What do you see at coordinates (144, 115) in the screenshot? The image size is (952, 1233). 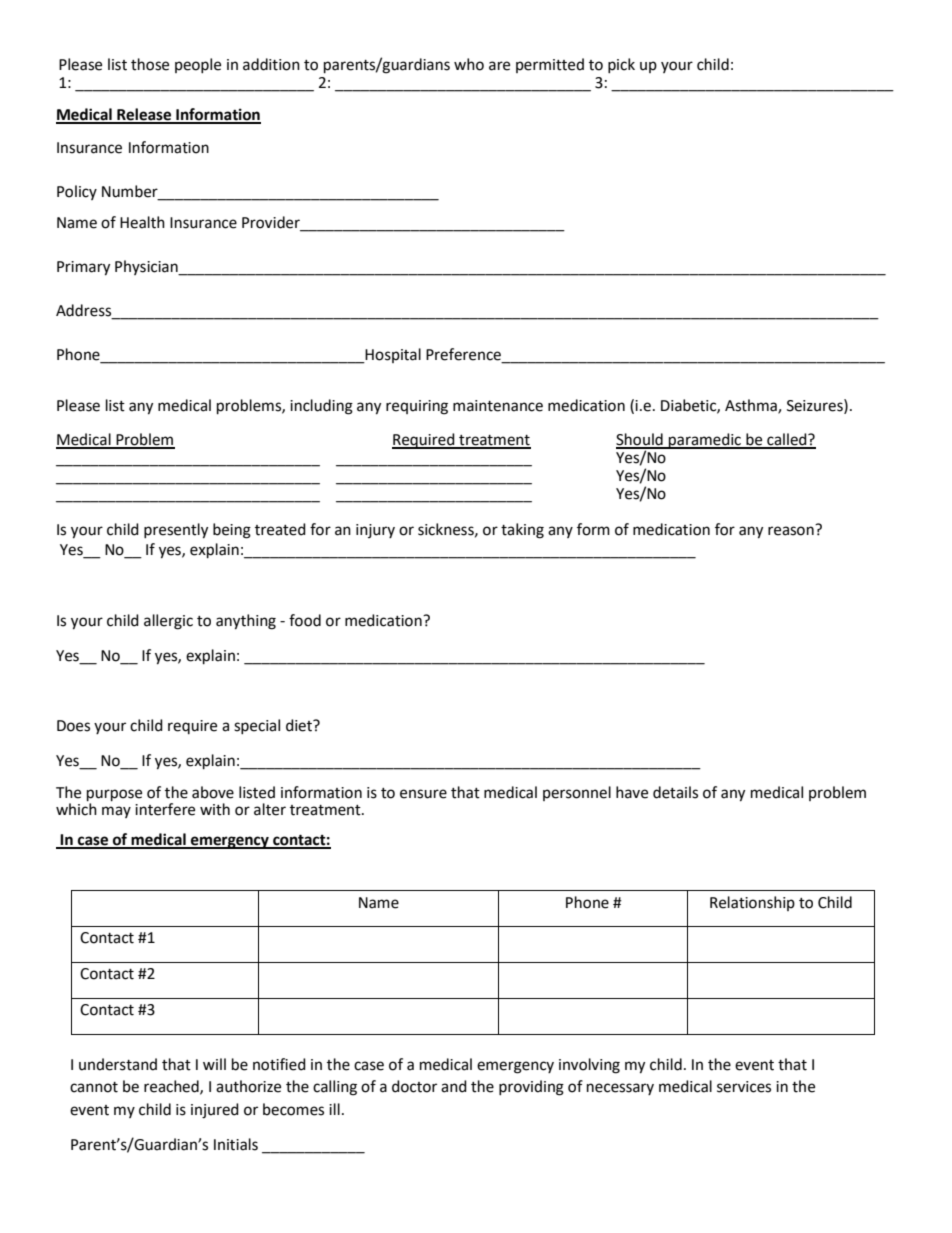 I see `Release` at bounding box center [144, 115].
